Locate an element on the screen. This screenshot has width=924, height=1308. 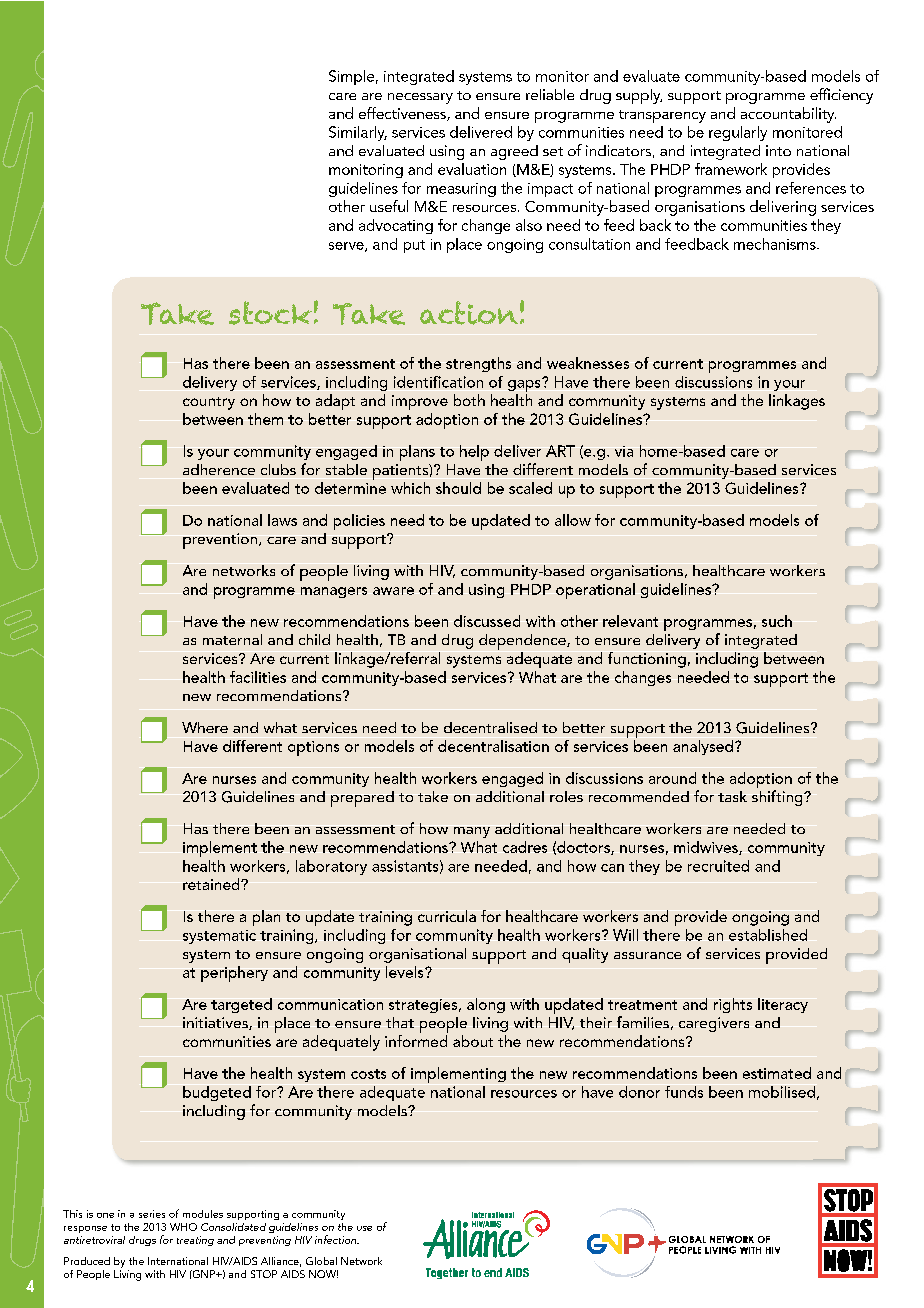
such is located at coordinates (777, 621).
